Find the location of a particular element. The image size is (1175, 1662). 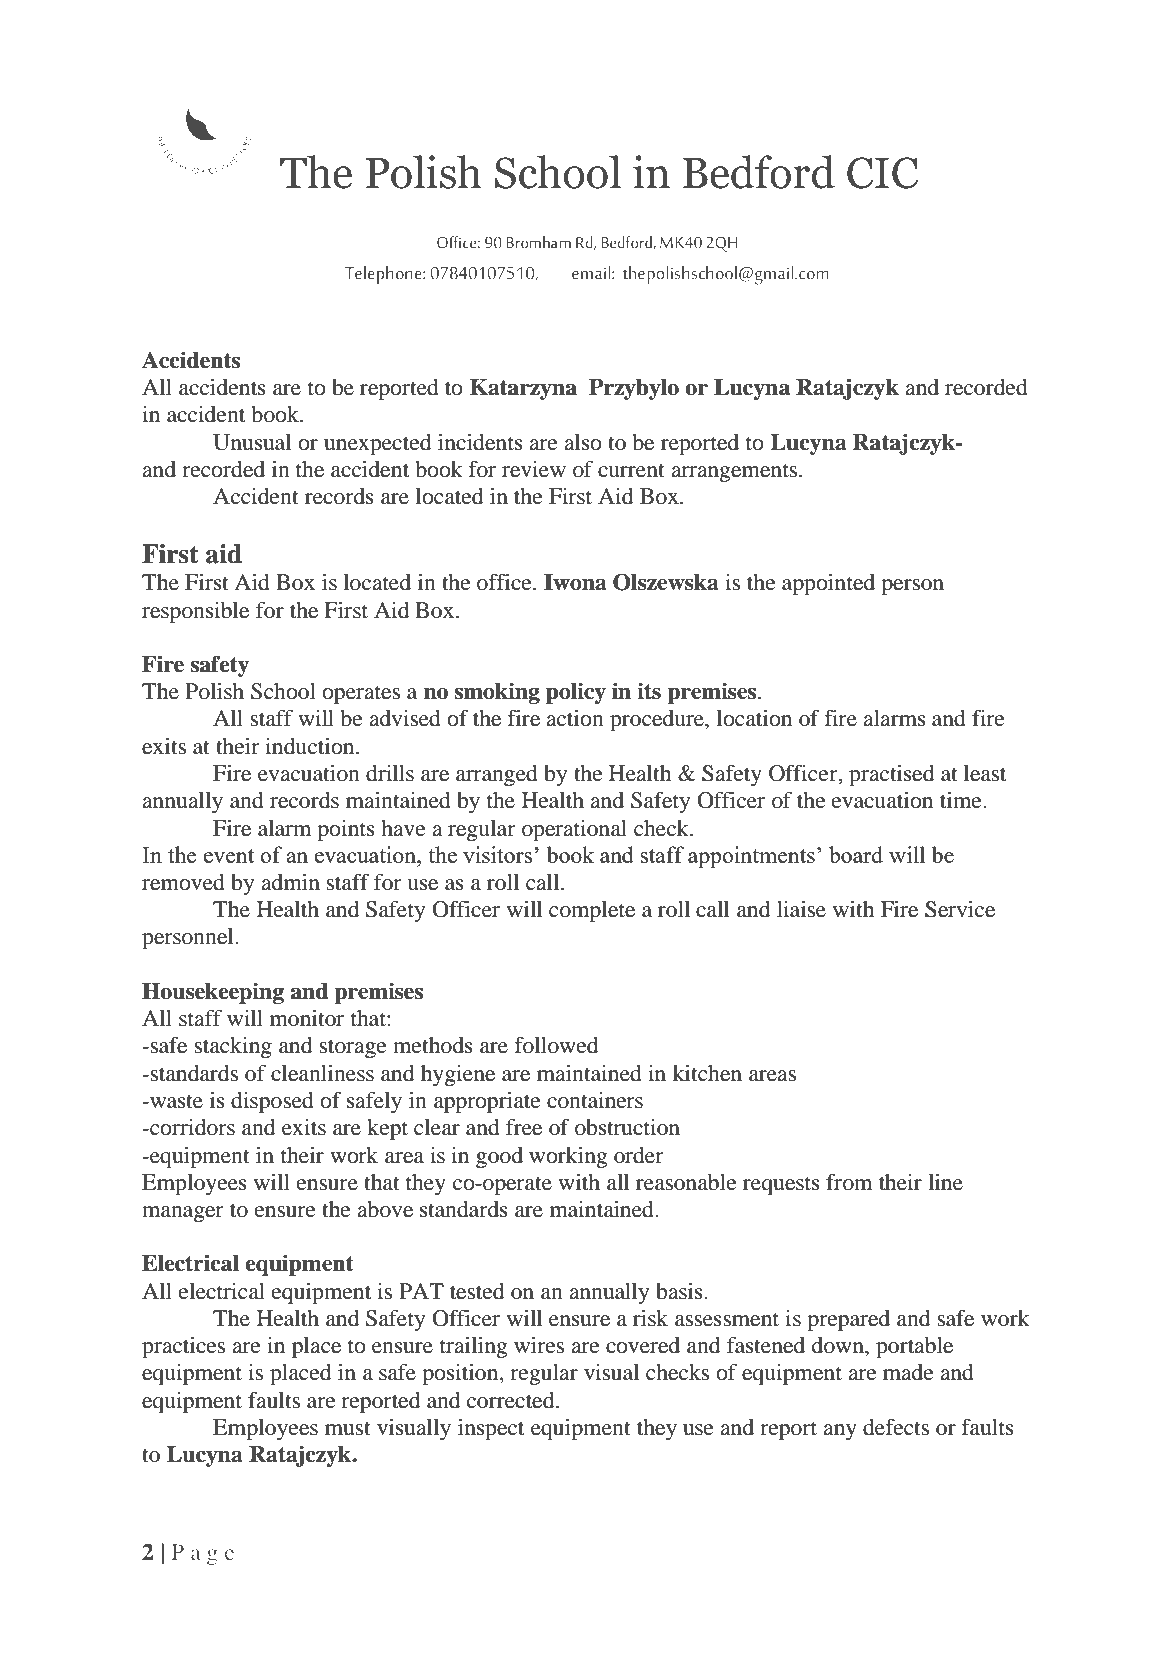

CIC is located at coordinates (882, 173).
